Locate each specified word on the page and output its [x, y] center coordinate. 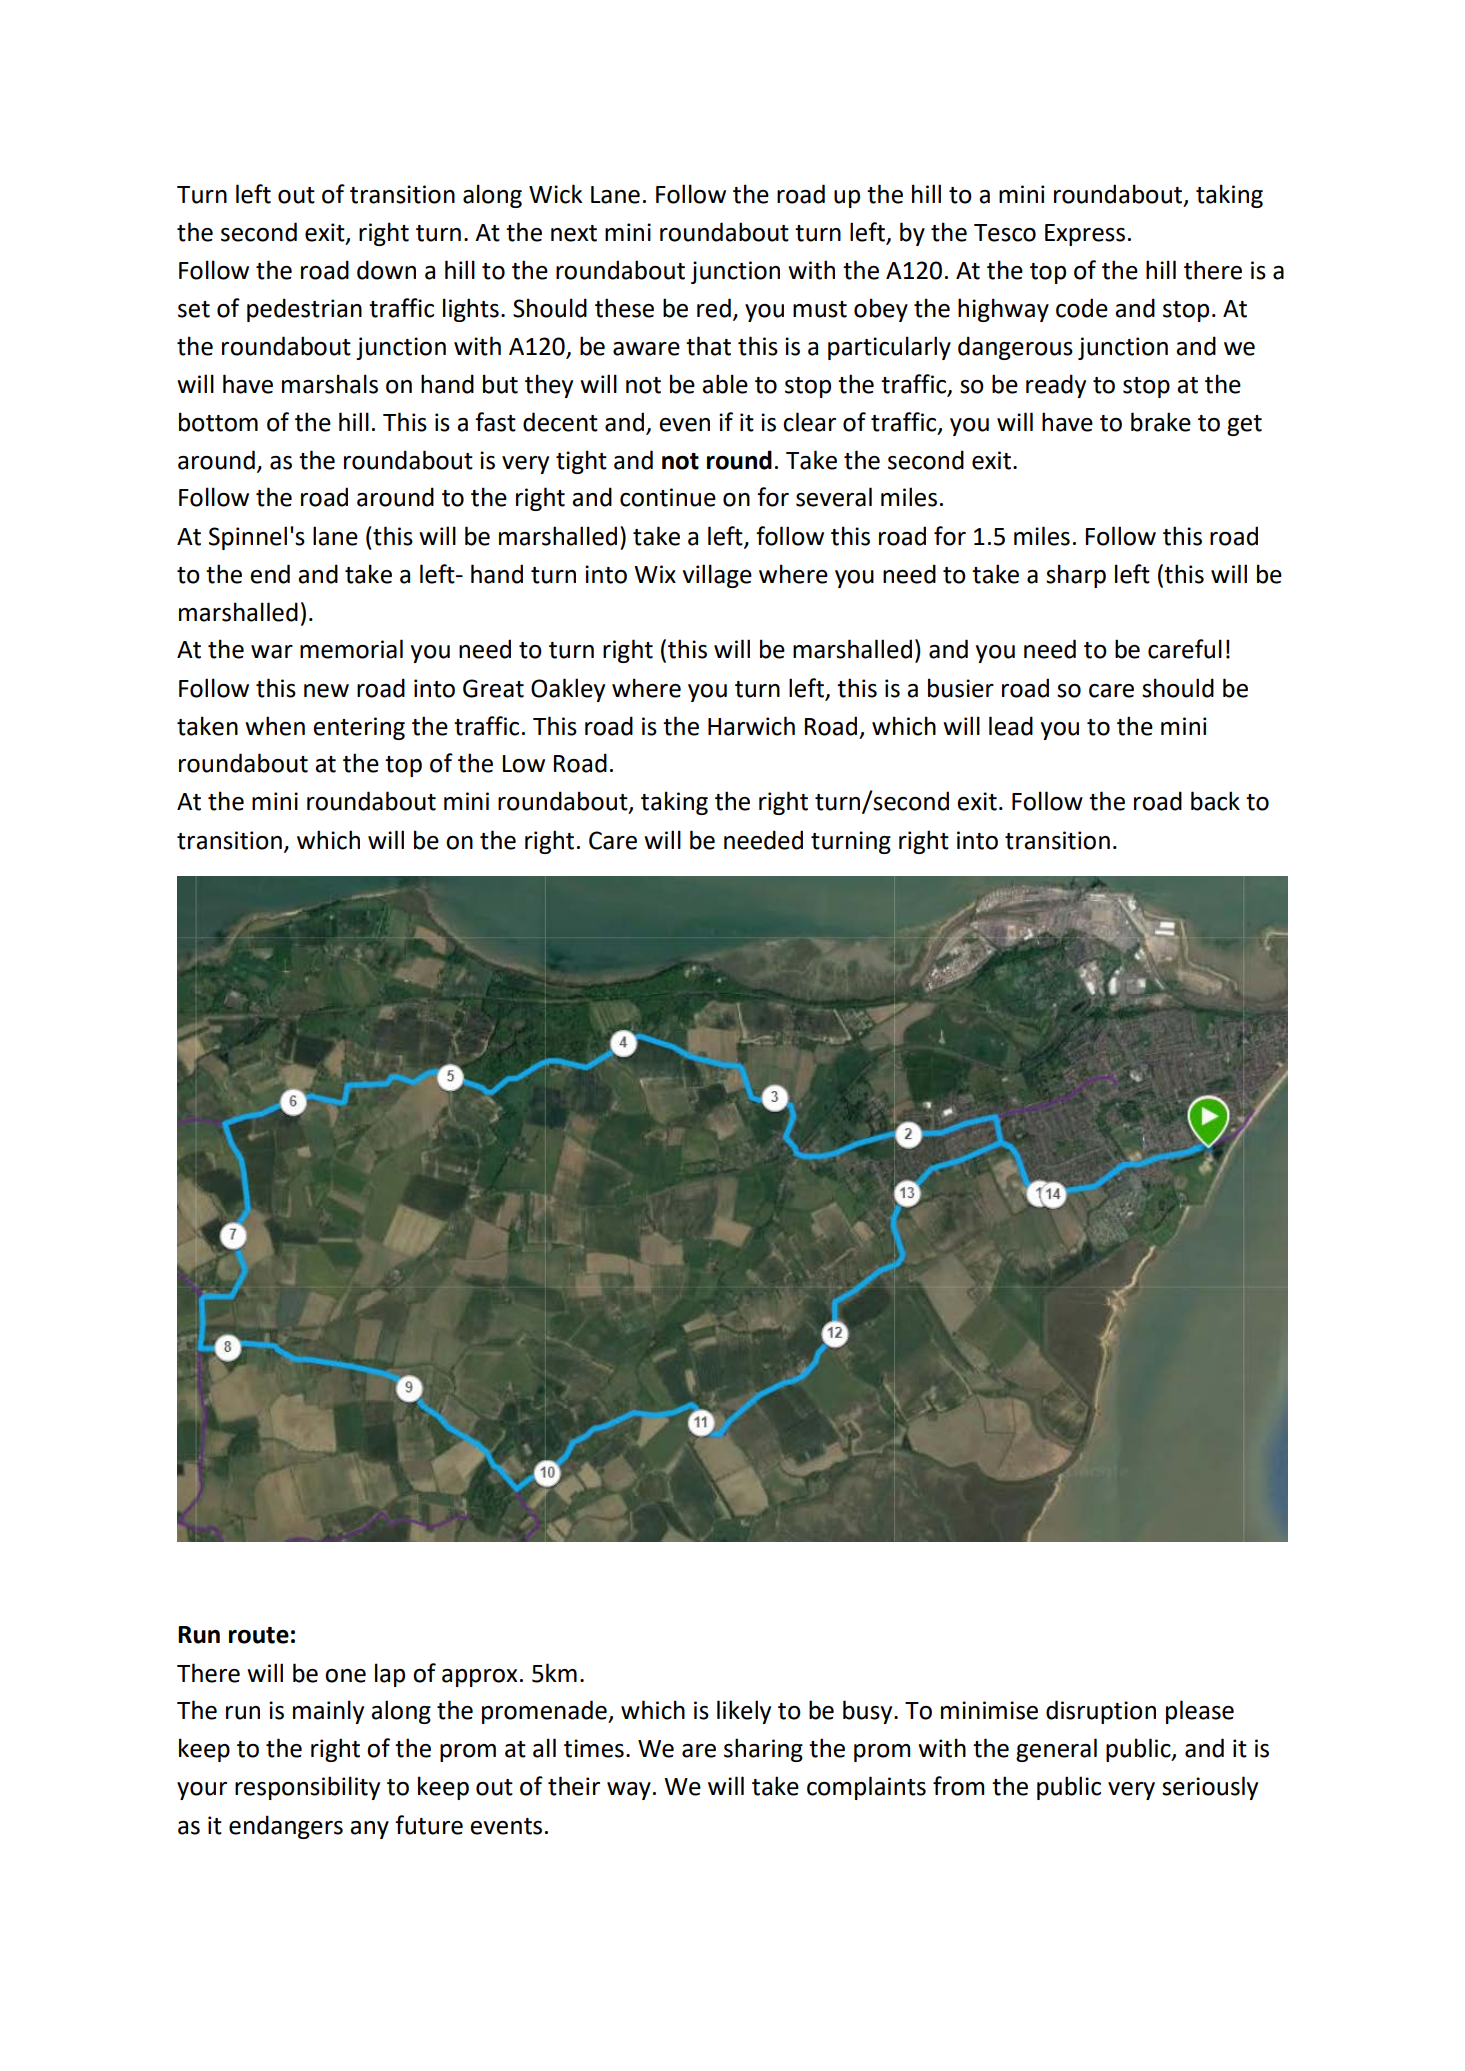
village [717, 576]
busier [961, 688]
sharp [1076, 576]
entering [359, 728]
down [386, 270]
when [275, 726]
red [714, 308]
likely [744, 1712]
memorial [351, 649]
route [259, 1635]
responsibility [307, 1788]
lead [1011, 726]
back [1215, 801]
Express [1085, 235]
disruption [1101, 1712]
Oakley [568, 690]
